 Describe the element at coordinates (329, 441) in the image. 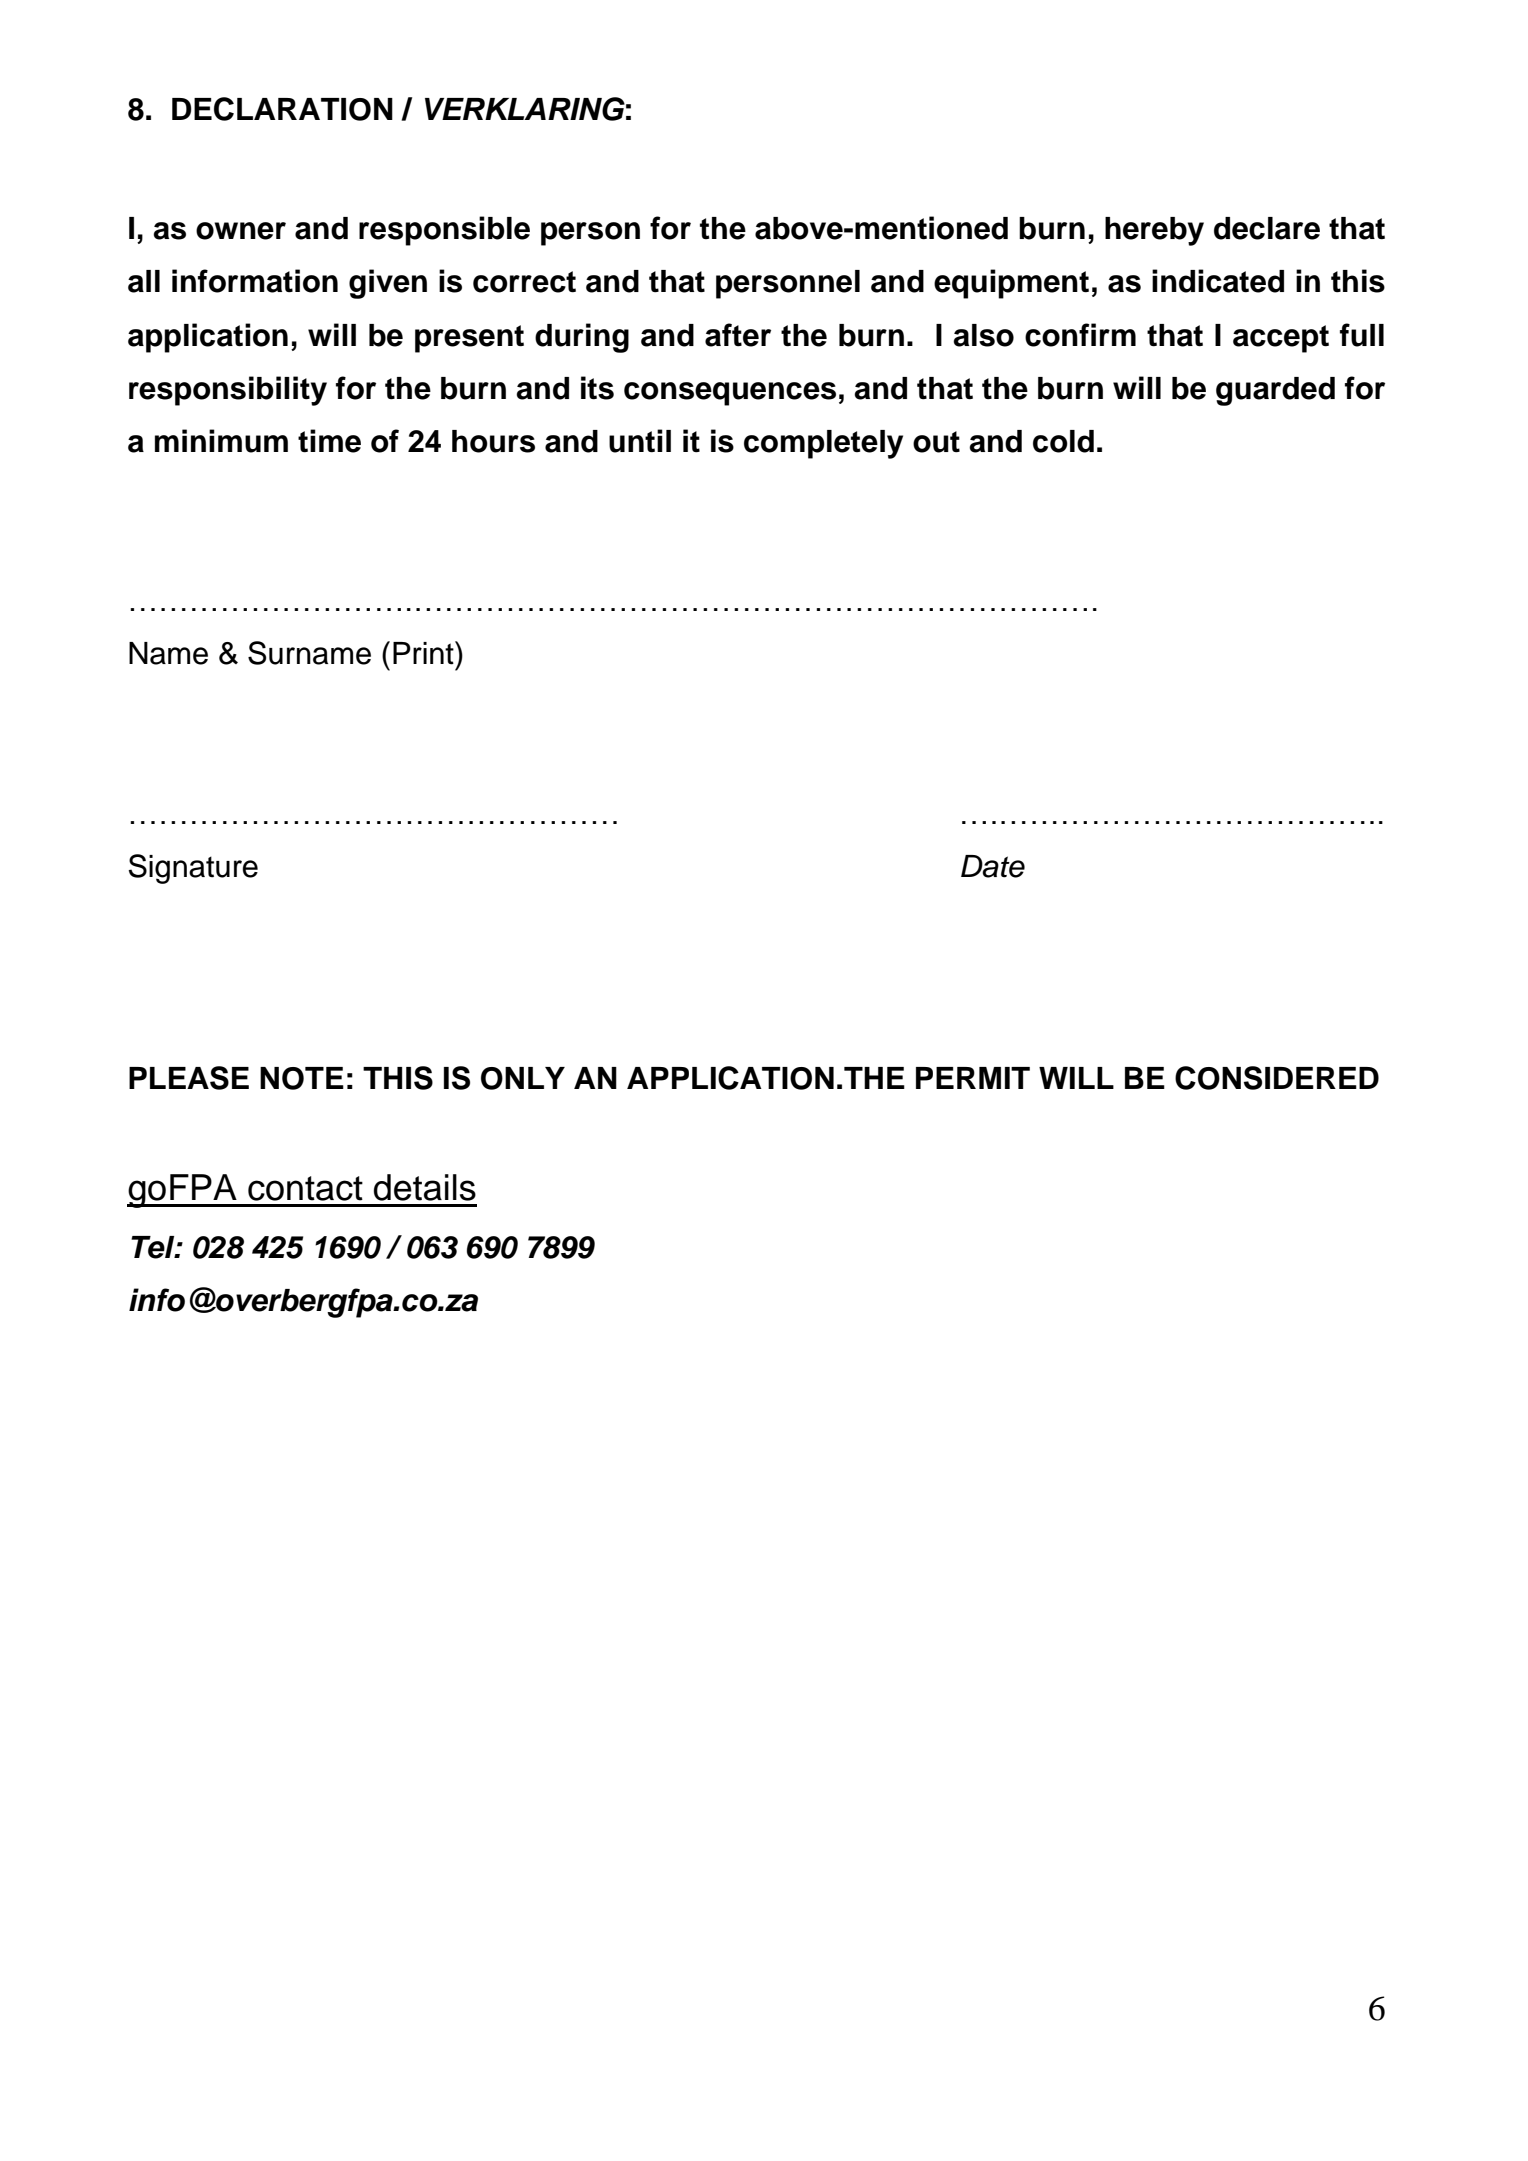

I see `time` at that location.
